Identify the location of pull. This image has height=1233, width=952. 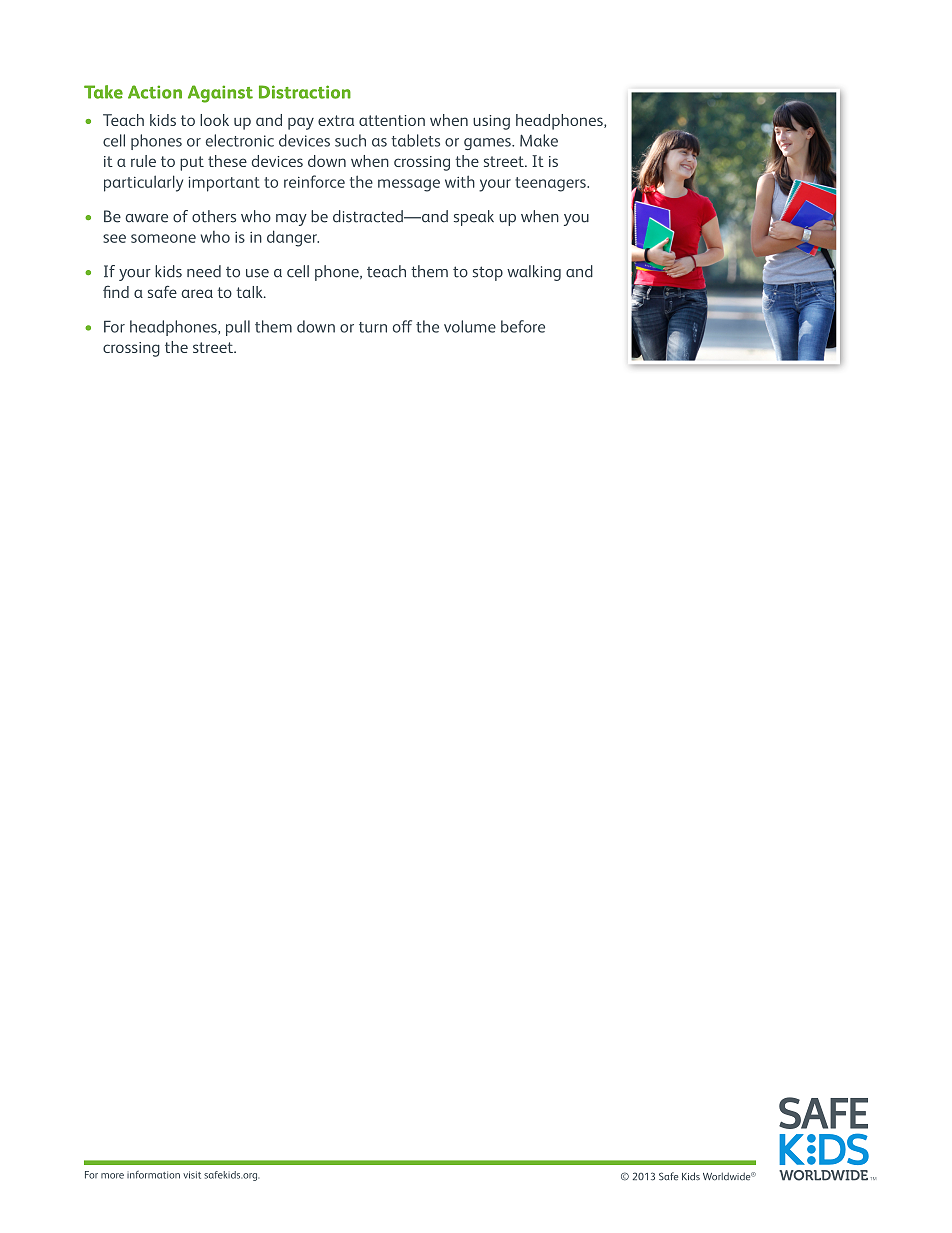
(238, 328).
